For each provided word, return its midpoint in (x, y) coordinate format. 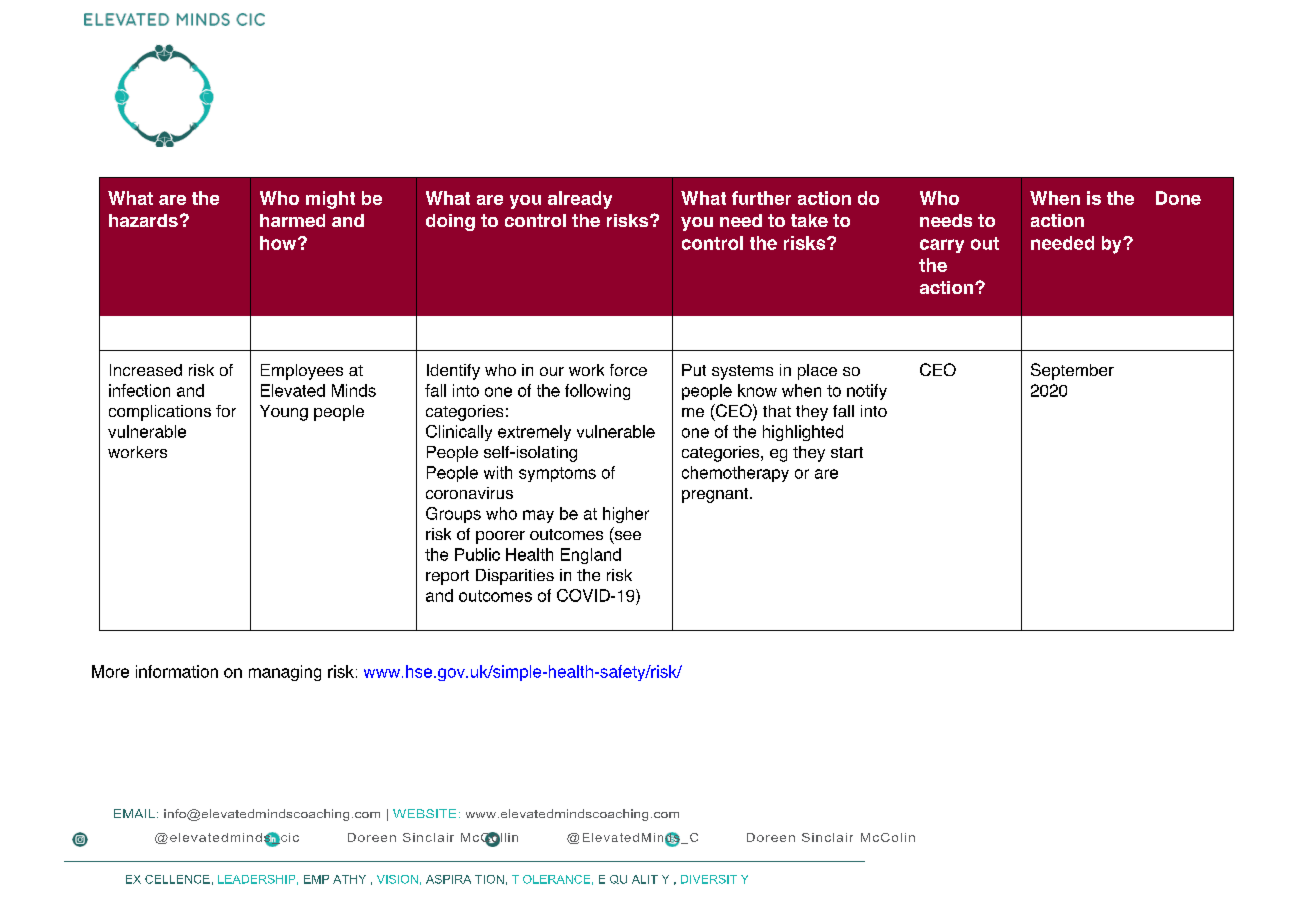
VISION (397, 879)
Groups (453, 515)
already (580, 200)
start (847, 452)
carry (942, 246)
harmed (292, 220)
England (591, 556)
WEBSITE (424, 813)
